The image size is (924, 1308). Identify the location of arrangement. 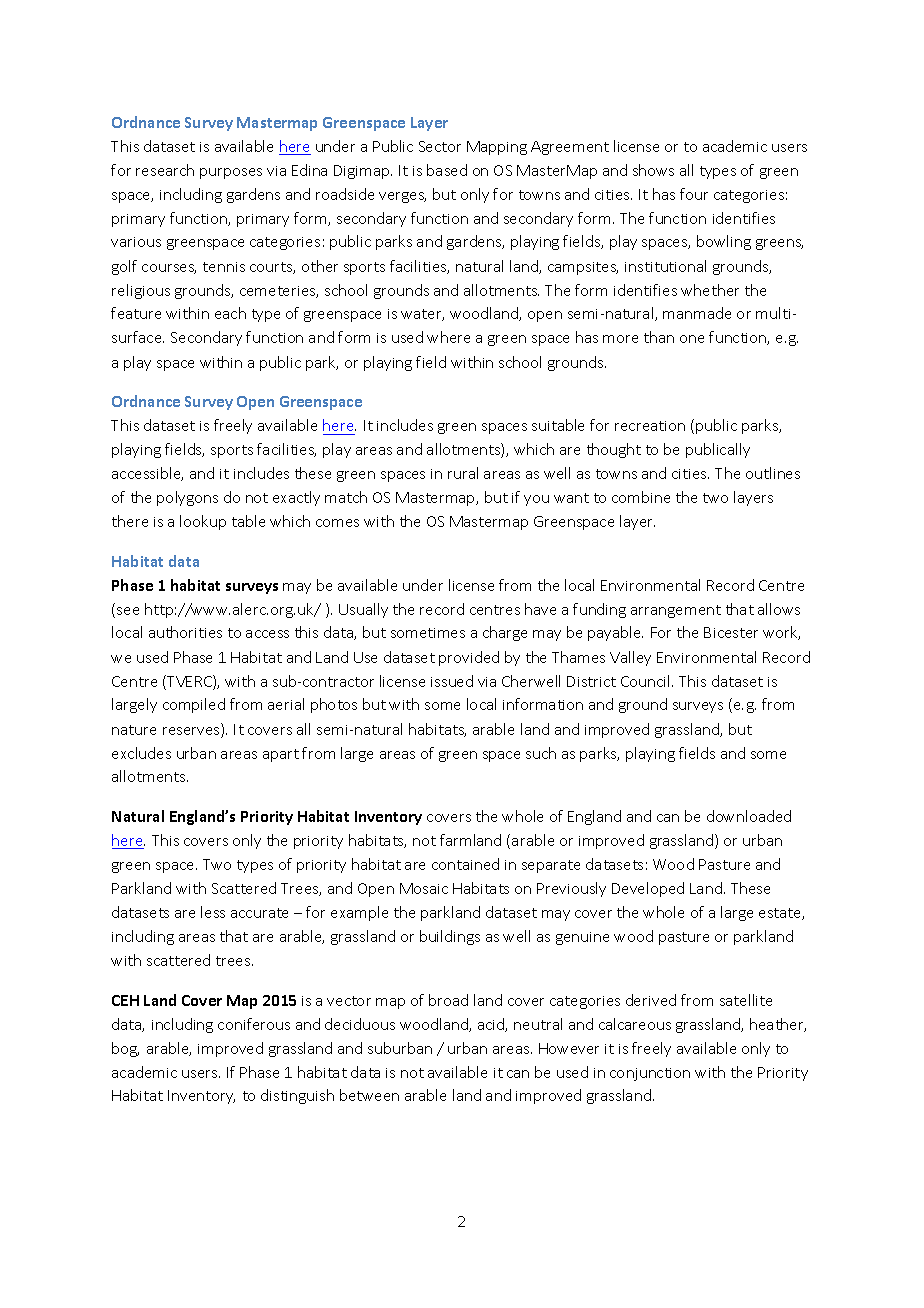
(676, 611).
